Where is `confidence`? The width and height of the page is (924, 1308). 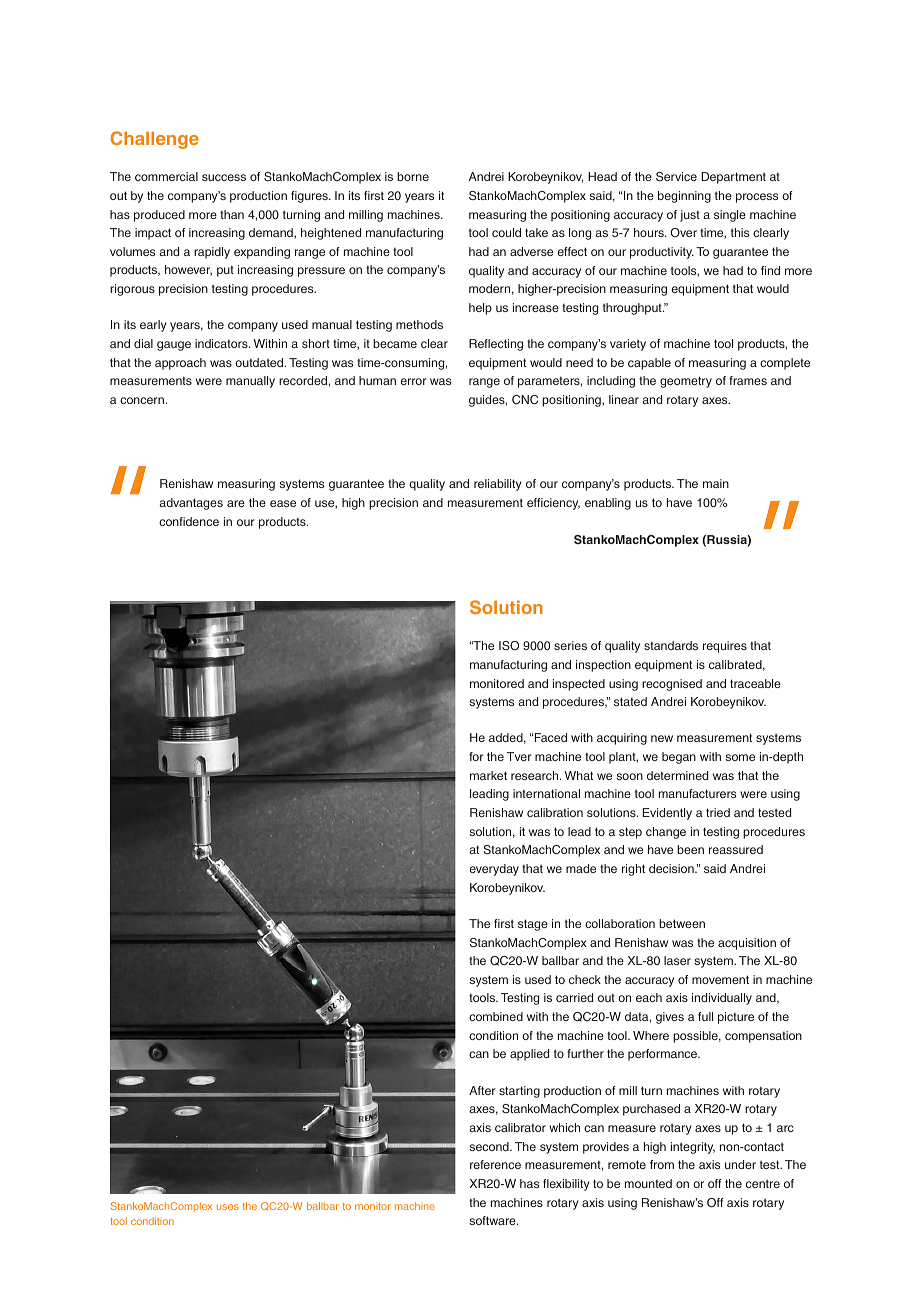 confidence is located at coordinates (189, 521).
